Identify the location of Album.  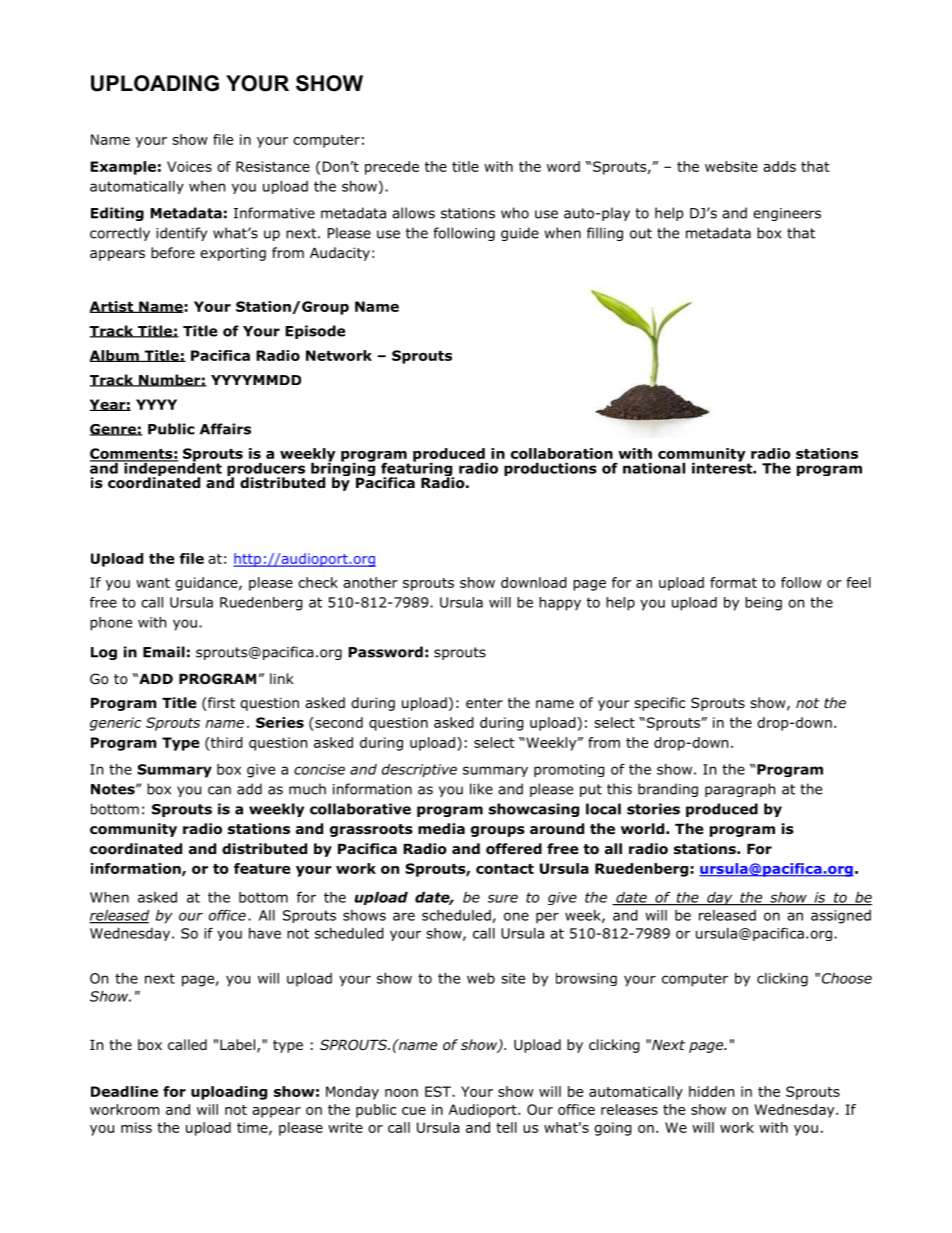
(115, 356).
